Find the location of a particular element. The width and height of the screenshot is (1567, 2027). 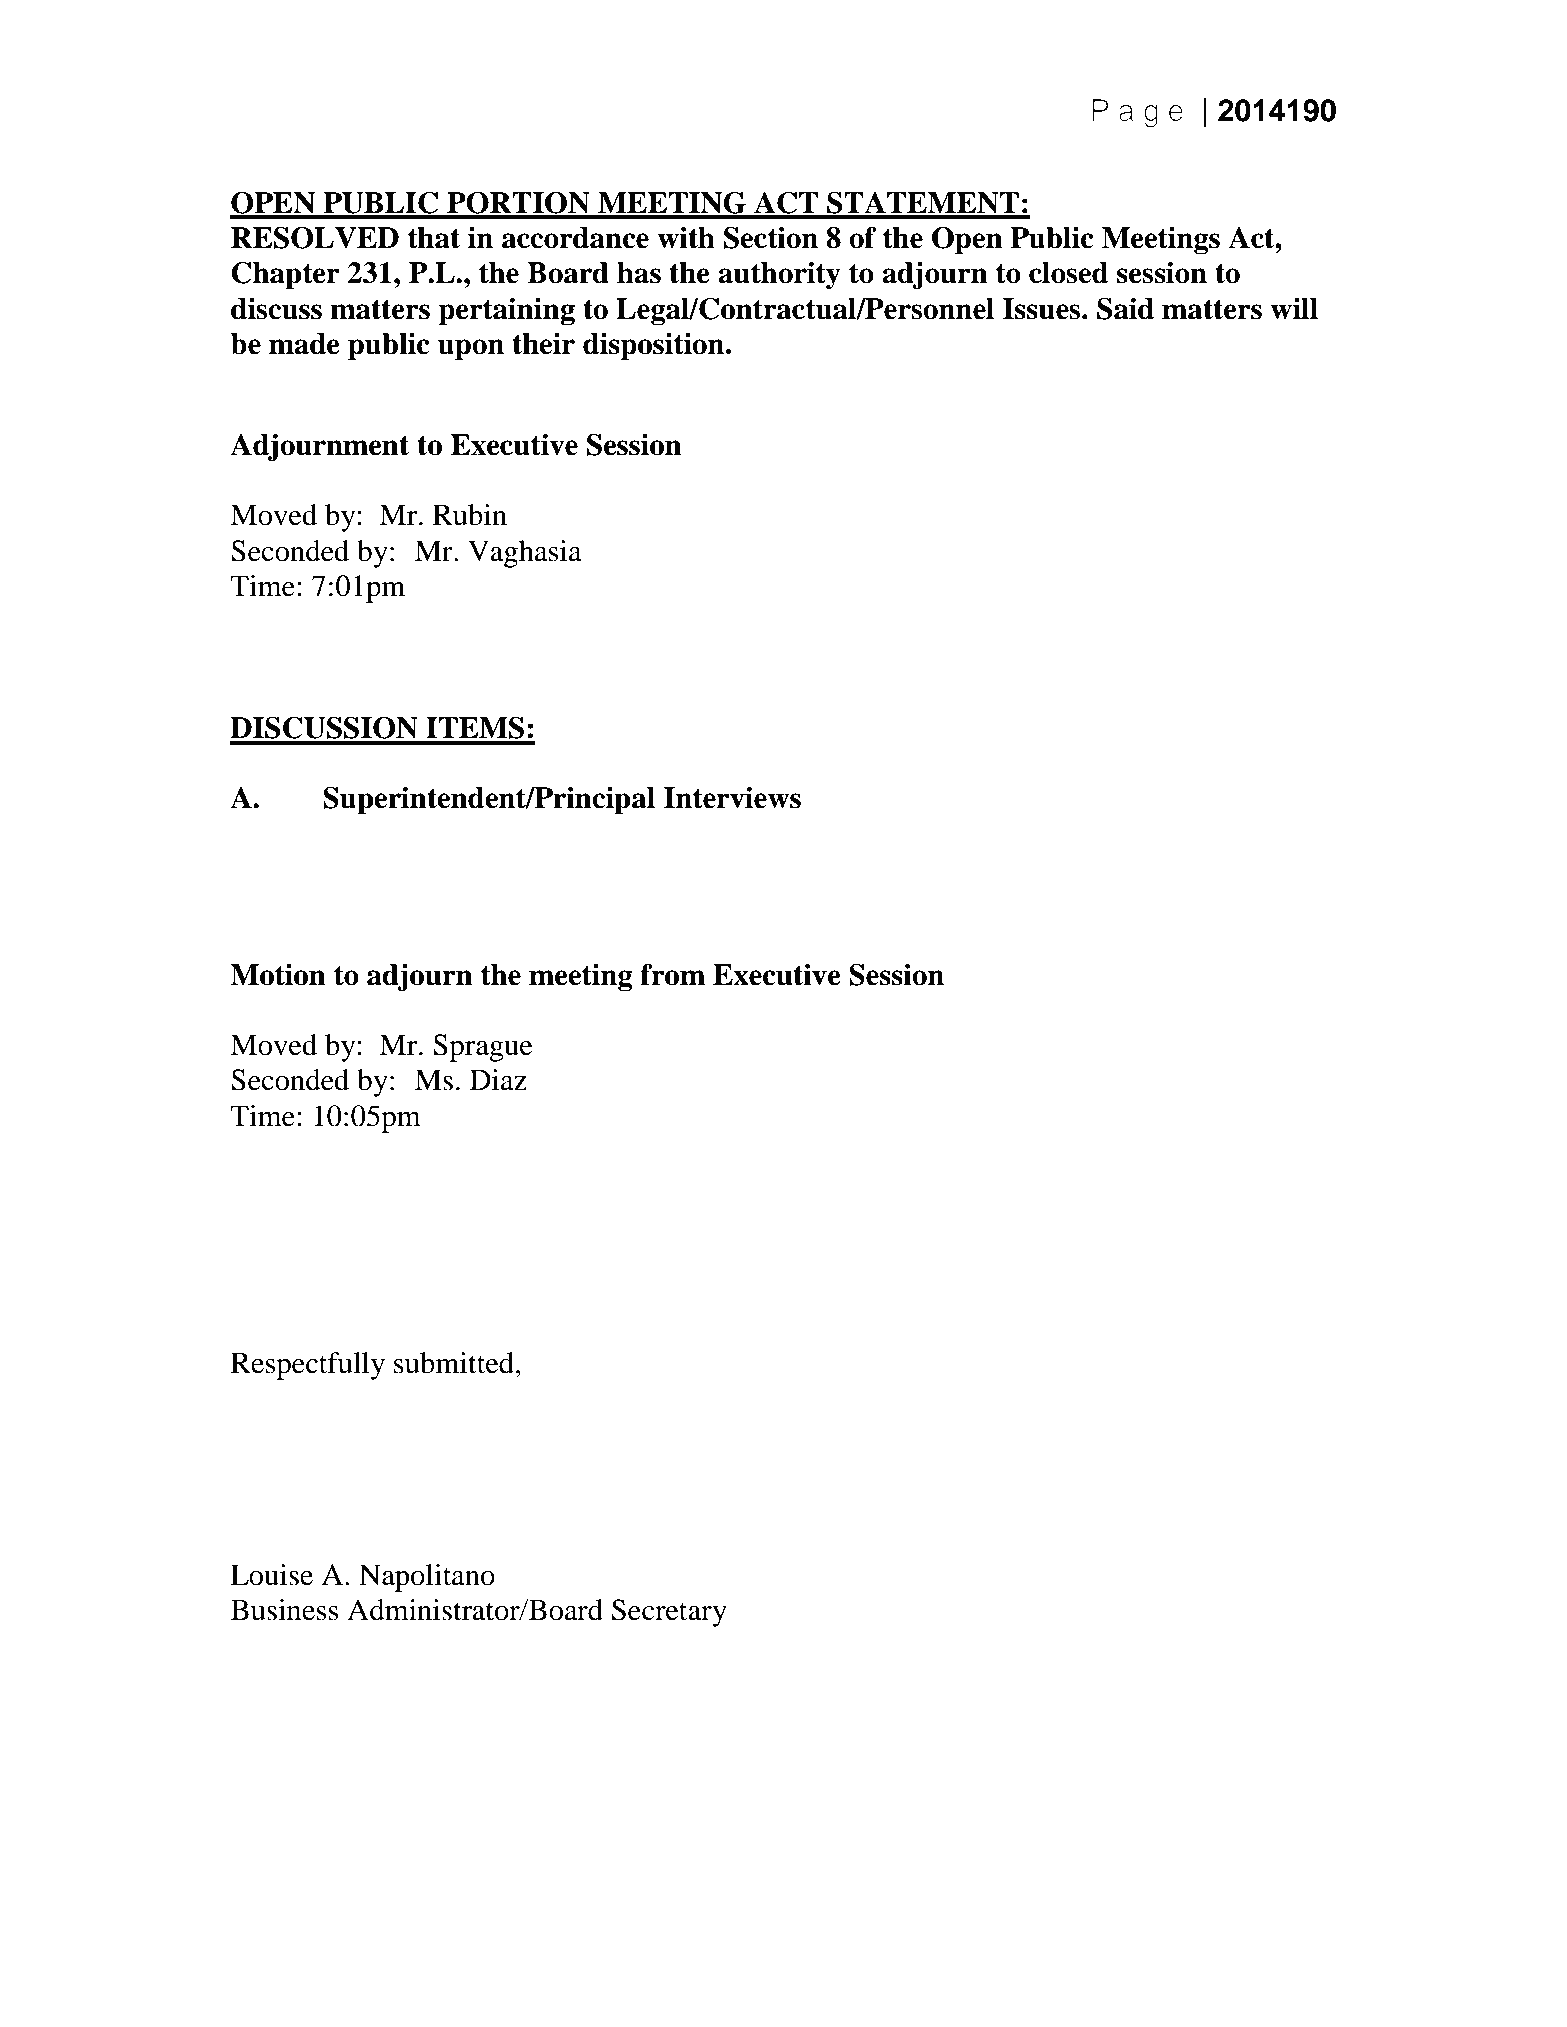

Diaz is located at coordinates (498, 1080).
